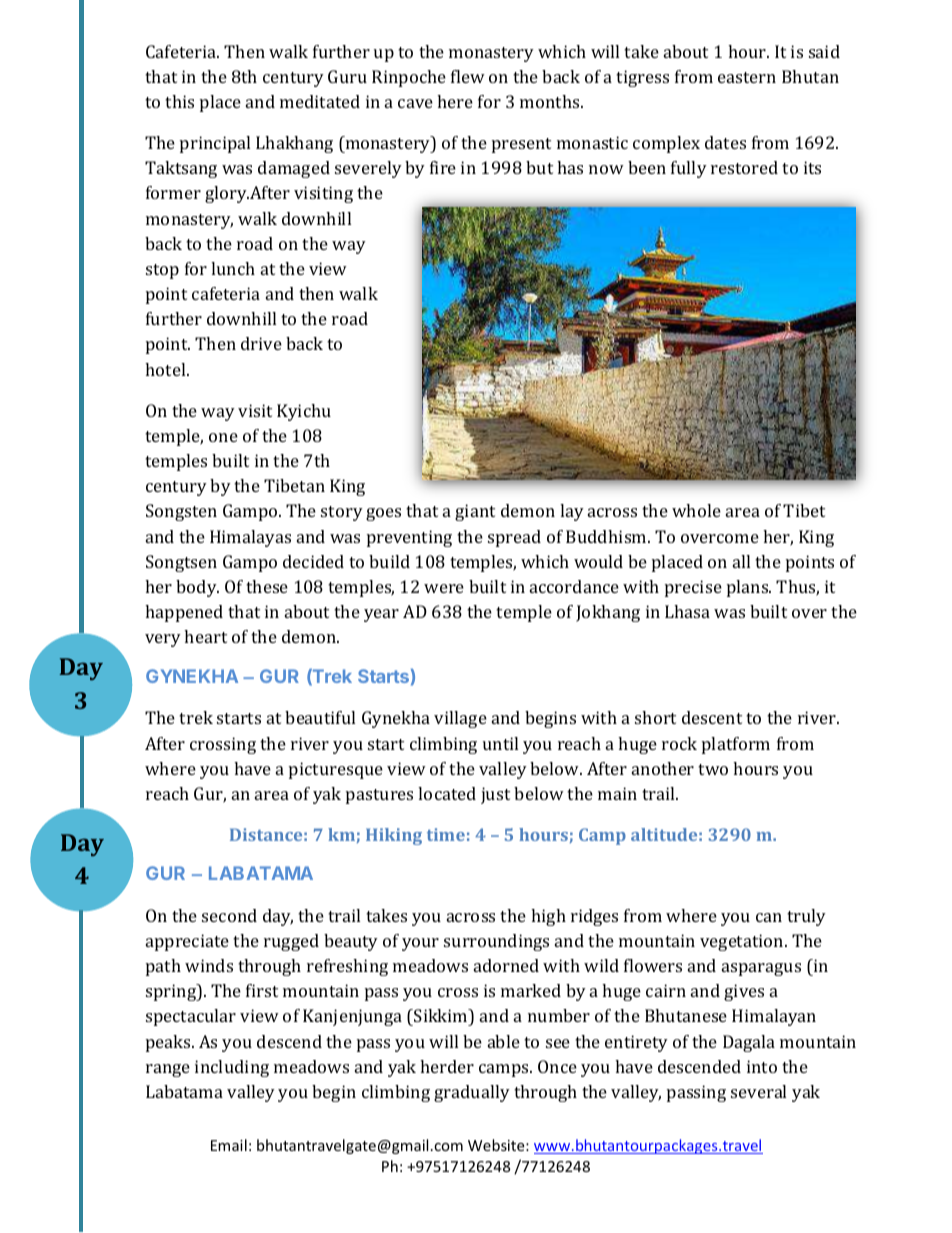 This image has height=1233, width=952. I want to click on can, so click(769, 917).
